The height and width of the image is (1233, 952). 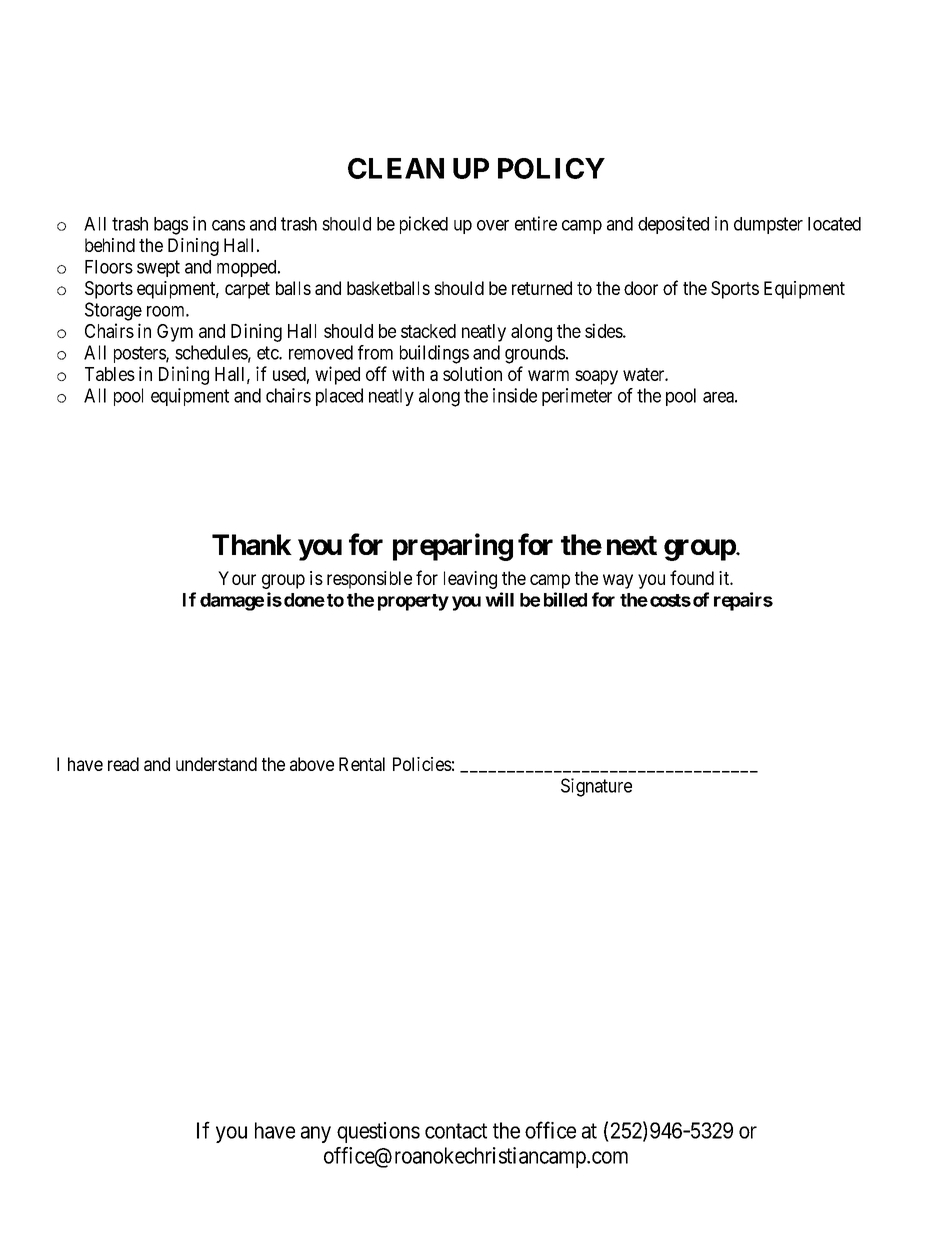 What do you see at coordinates (692, 577) in the image?
I see `found` at bounding box center [692, 577].
